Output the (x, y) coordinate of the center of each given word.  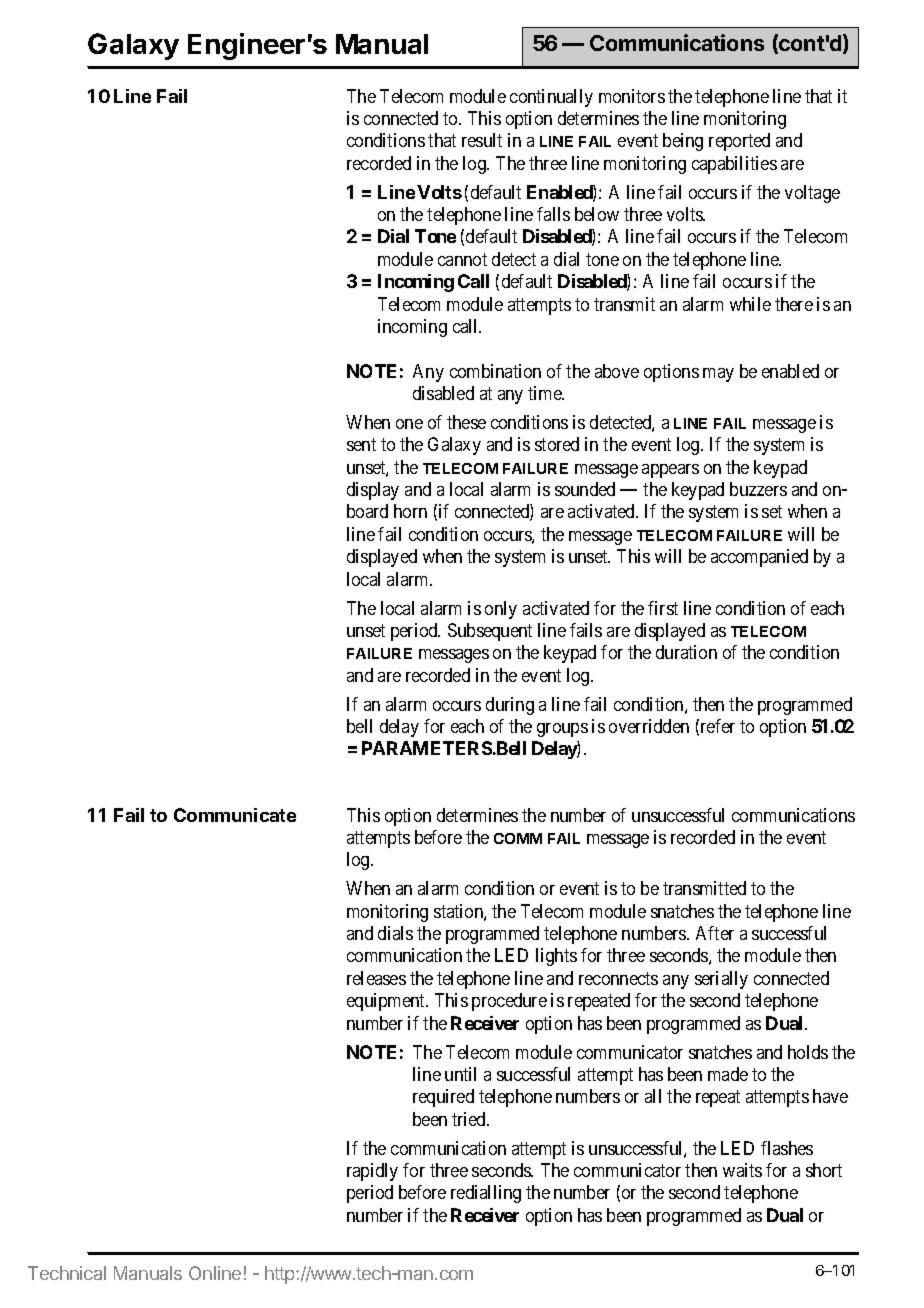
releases (376, 978)
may (718, 375)
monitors (632, 96)
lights (556, 957)
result (482, 140)
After (715, 933)
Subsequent (490, 632)
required (443, 1098)
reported (739, 142)
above (617, 371)
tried (470, 1119)
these (466, 422)
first (663, 608)
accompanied (759, 558)
